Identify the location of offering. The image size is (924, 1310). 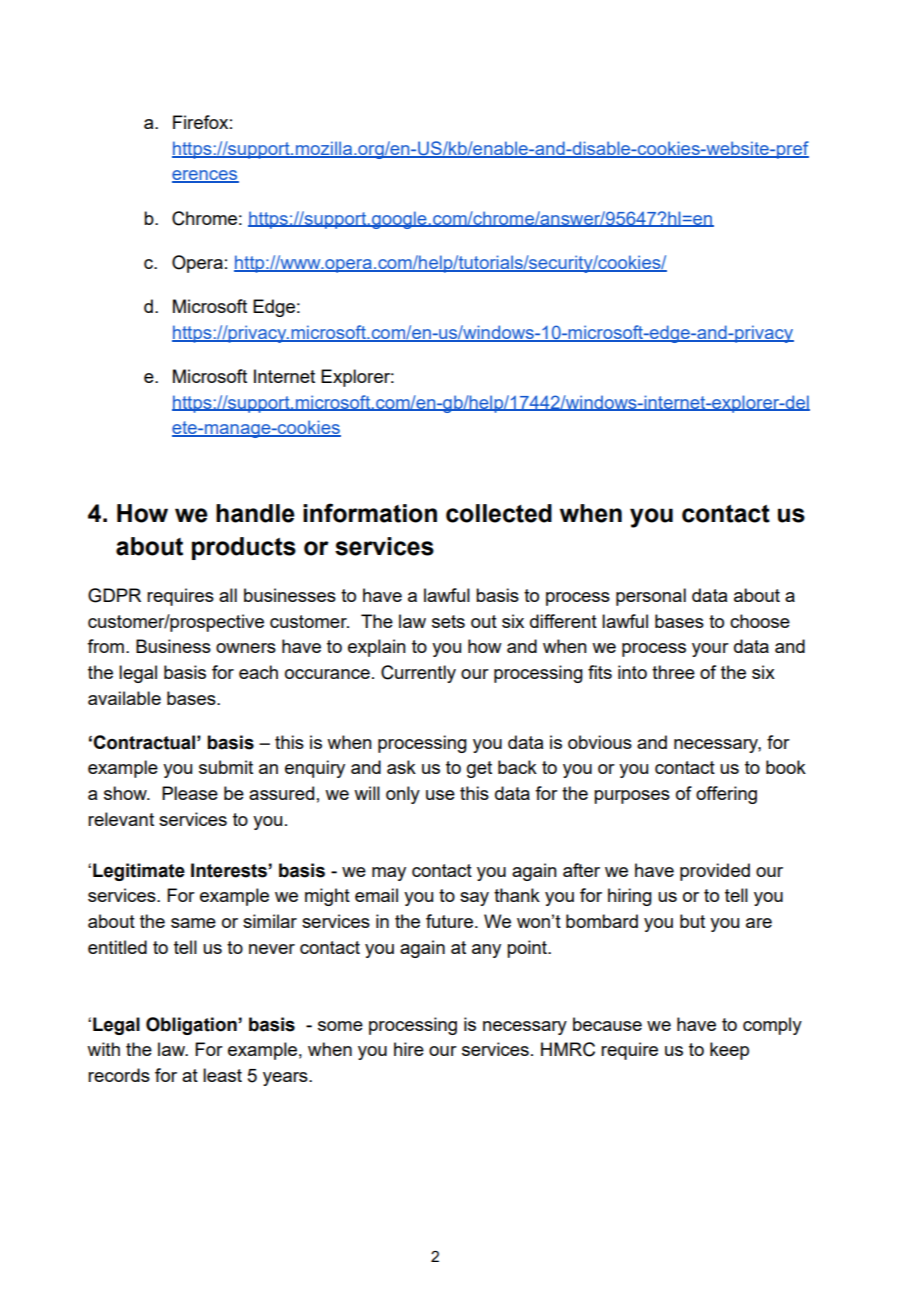
(726, 795).
